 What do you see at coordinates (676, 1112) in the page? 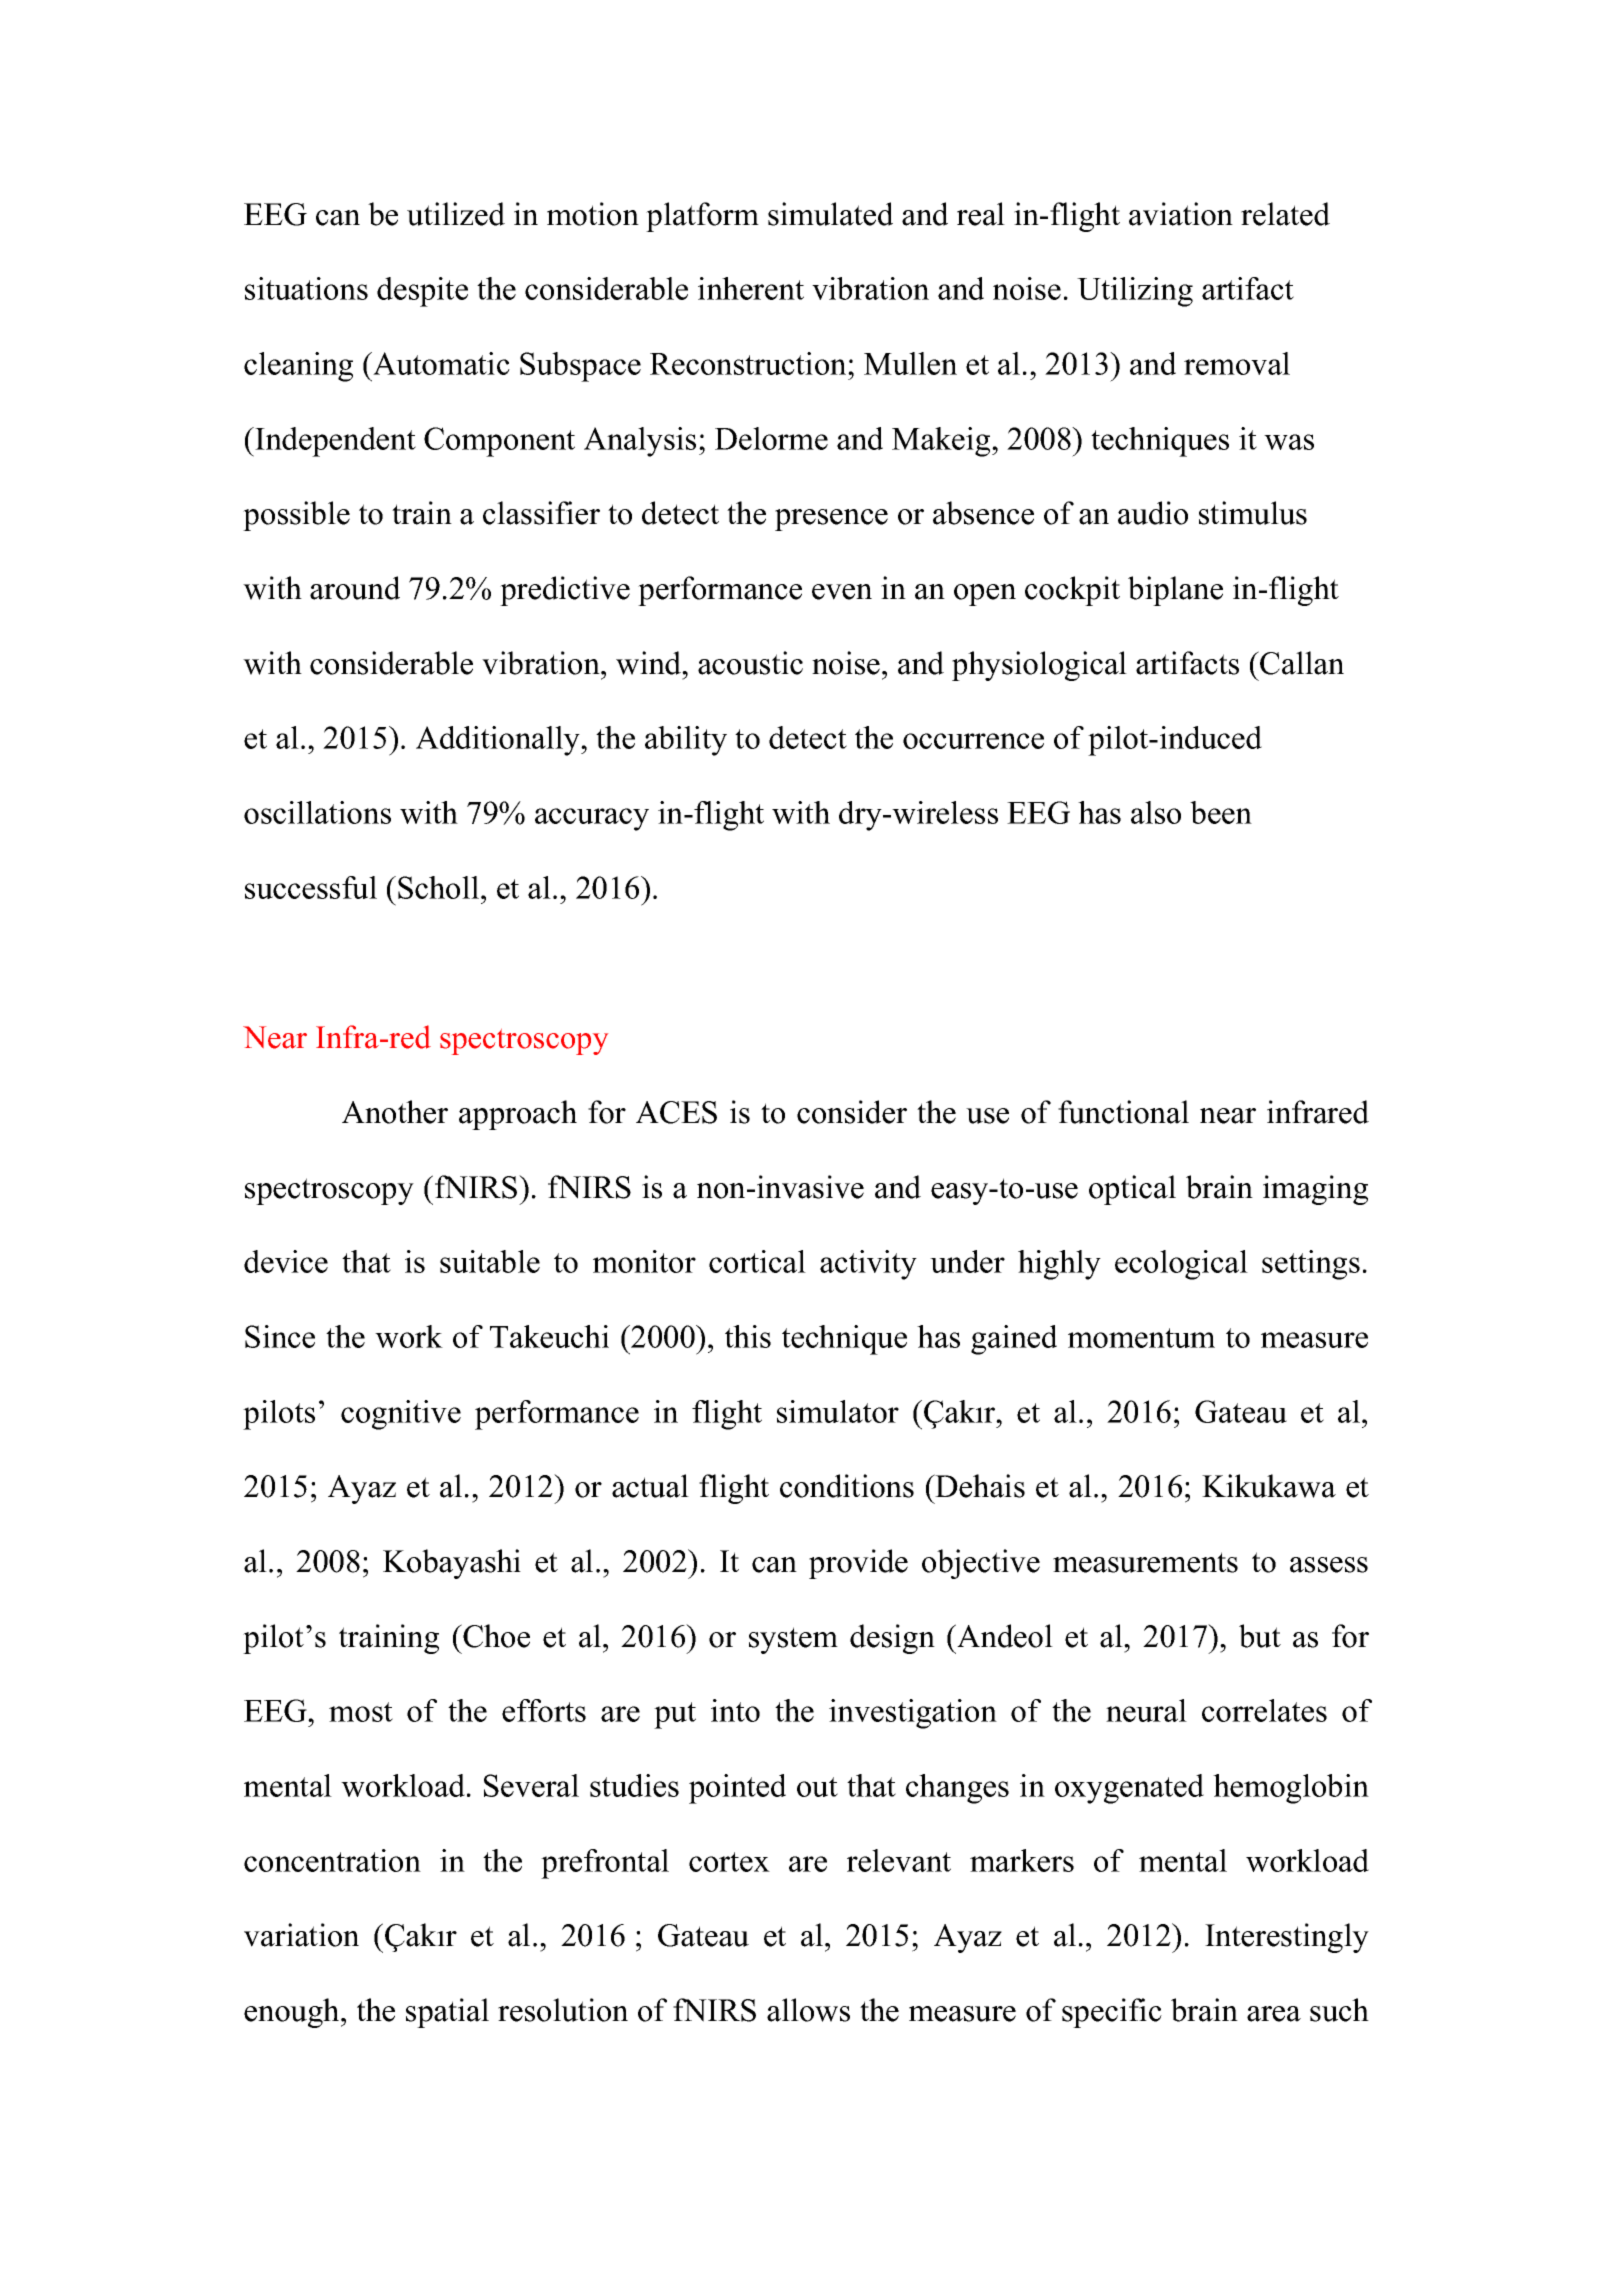
I see `ACES` at bounding box center [676, 1112].
